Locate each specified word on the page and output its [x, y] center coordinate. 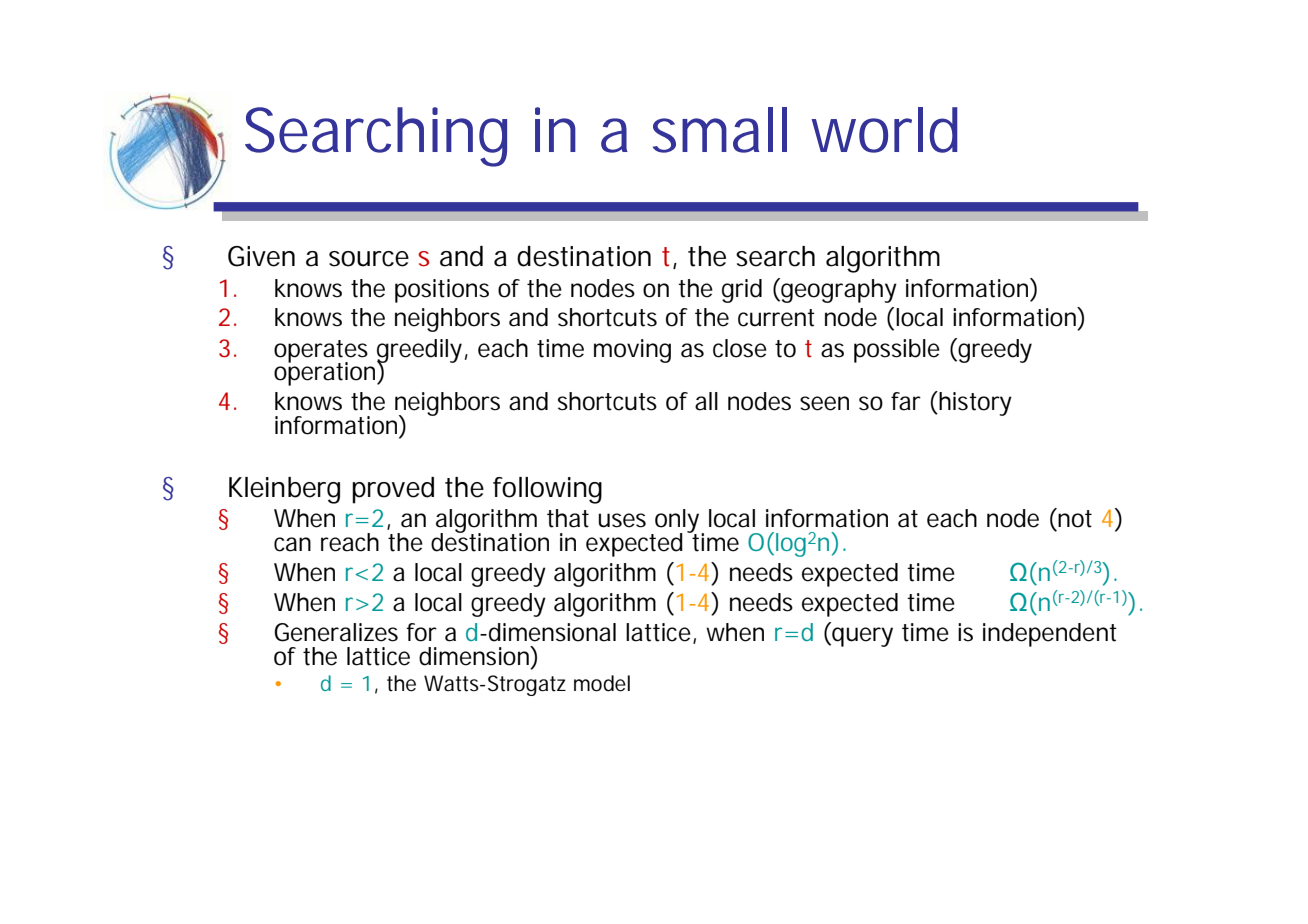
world [884, 130]
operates [321, 352]
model [602, 683]
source [369, 259]
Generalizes [336, 632]
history [974, 403]
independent [1050, 635]
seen [824, 403]
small [720, 130]
